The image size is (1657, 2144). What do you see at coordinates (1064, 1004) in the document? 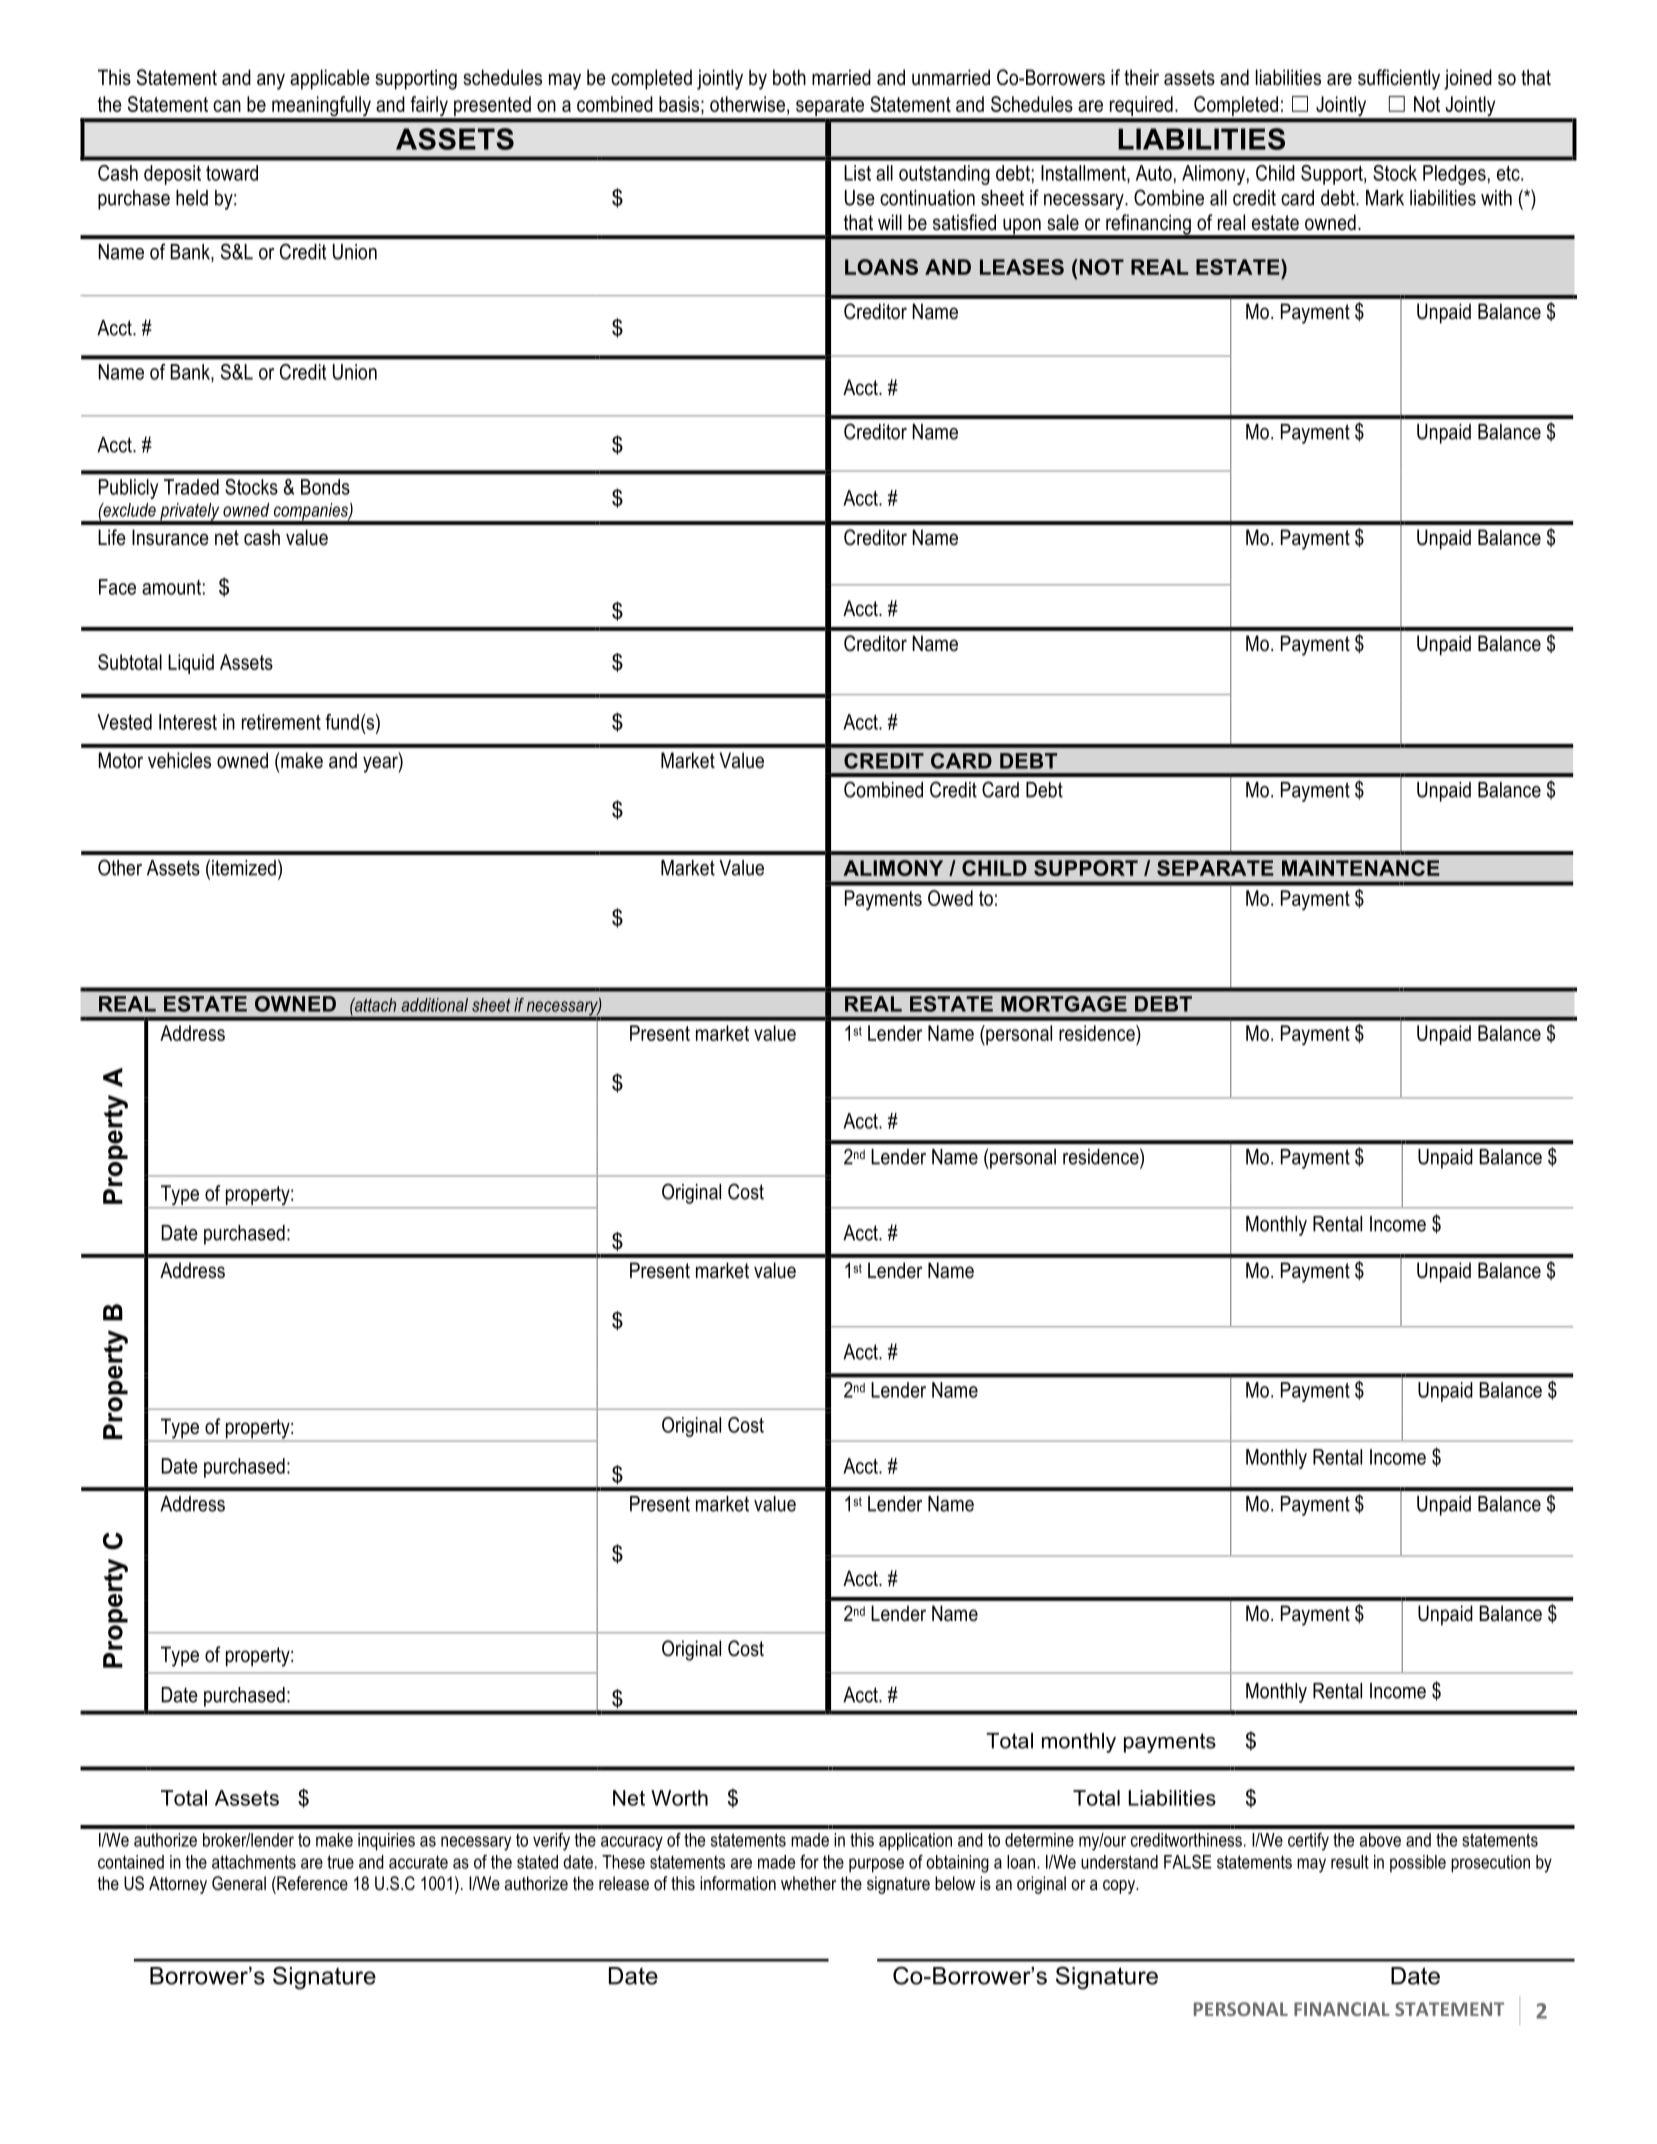
I see `MORTGAGE` at bounding box center [1064, 1004].
